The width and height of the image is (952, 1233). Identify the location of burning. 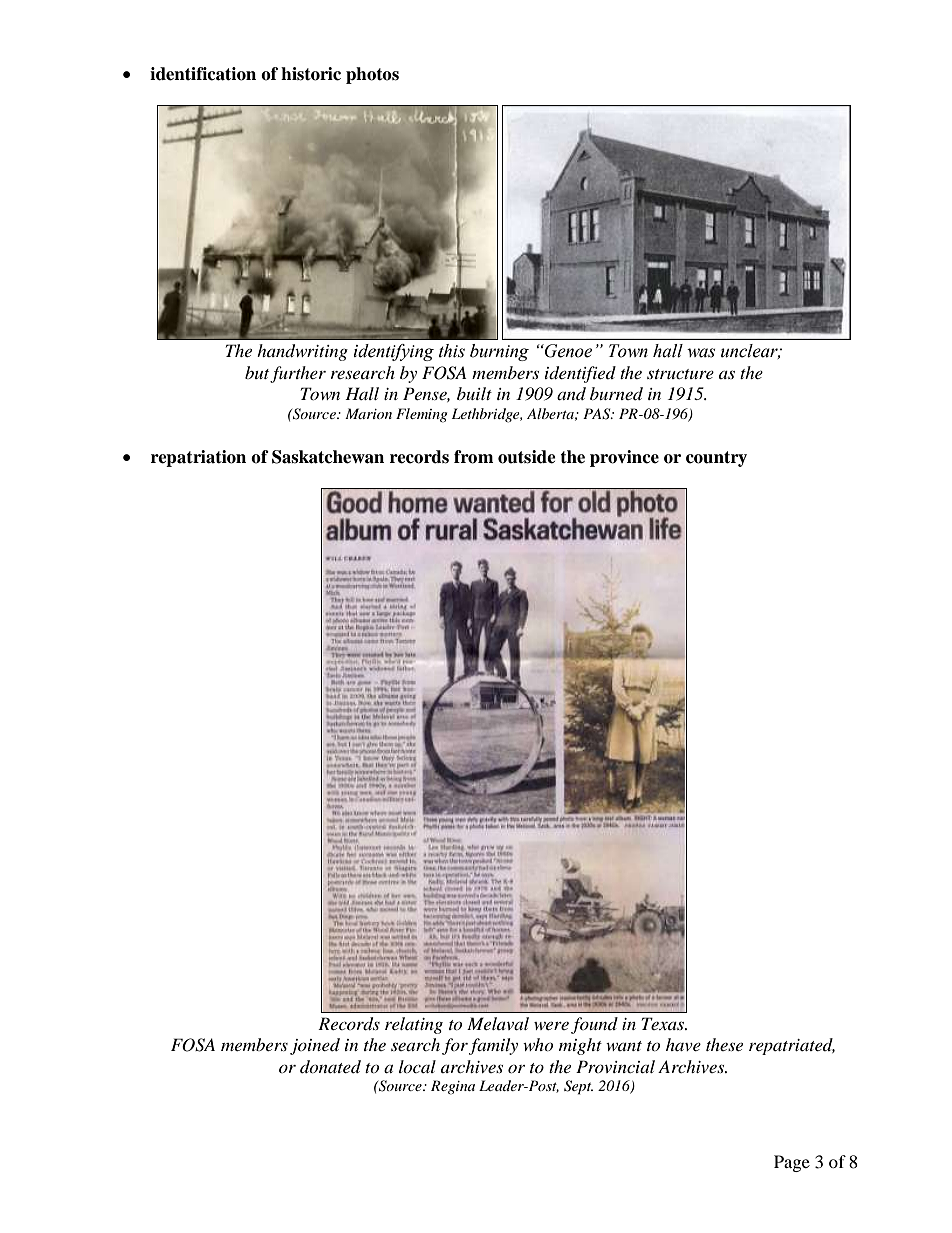
(499, 352).
